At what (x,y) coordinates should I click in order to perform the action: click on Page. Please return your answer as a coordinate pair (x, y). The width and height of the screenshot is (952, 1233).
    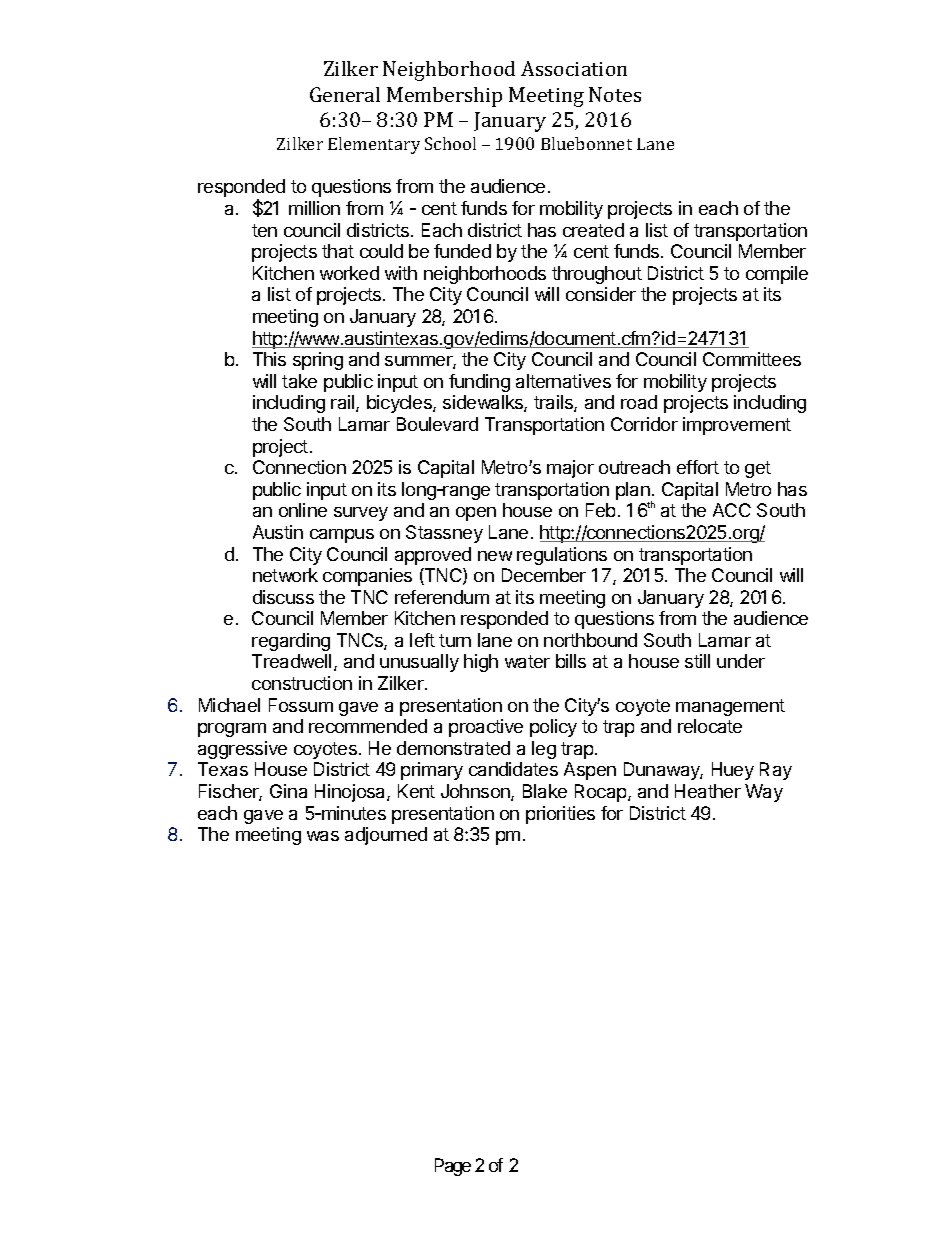
    Looking at the image, I should click on (453, 1167).
